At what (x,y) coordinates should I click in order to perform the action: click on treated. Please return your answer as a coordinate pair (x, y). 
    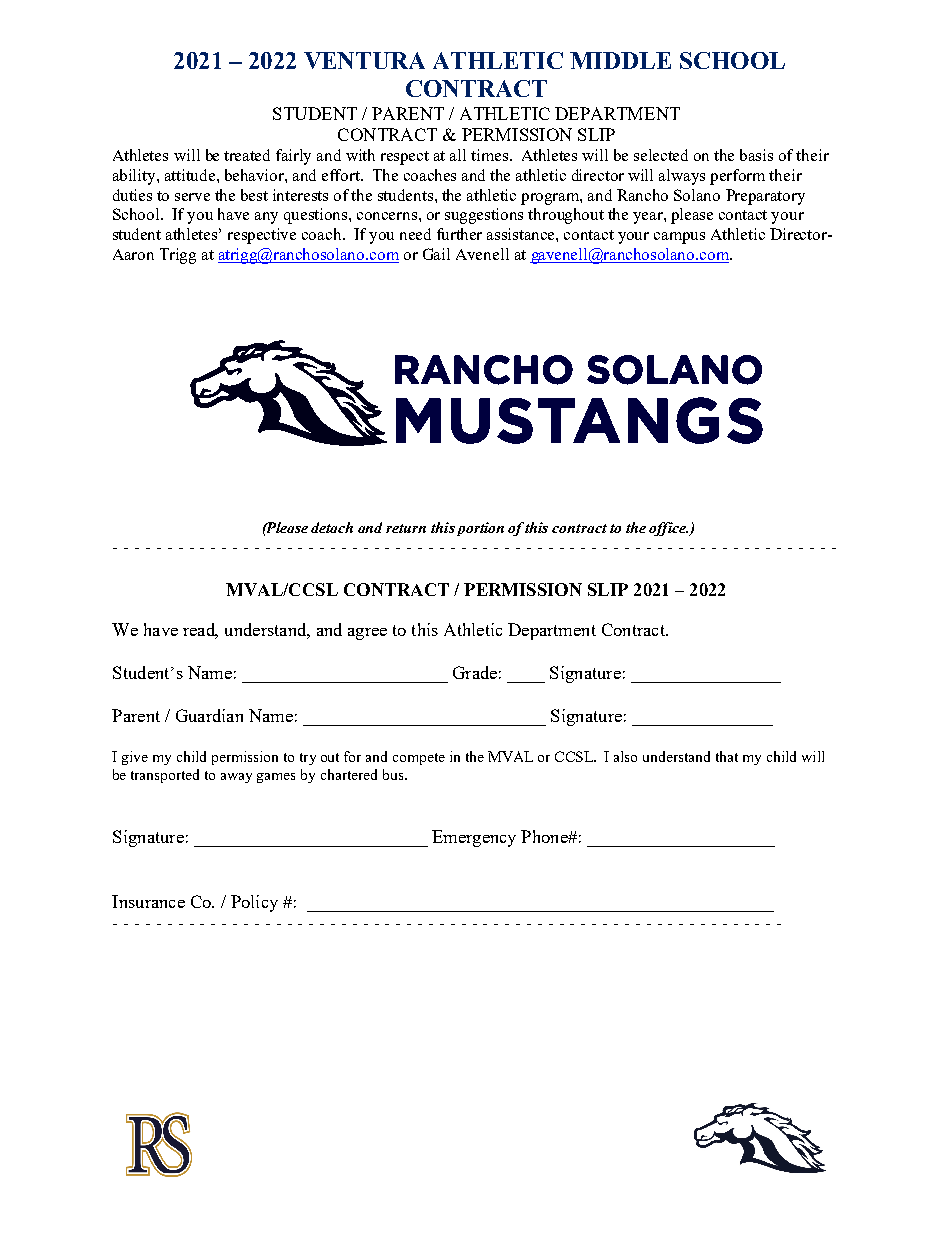
    Looking at the image, I should click on (247, 155).
